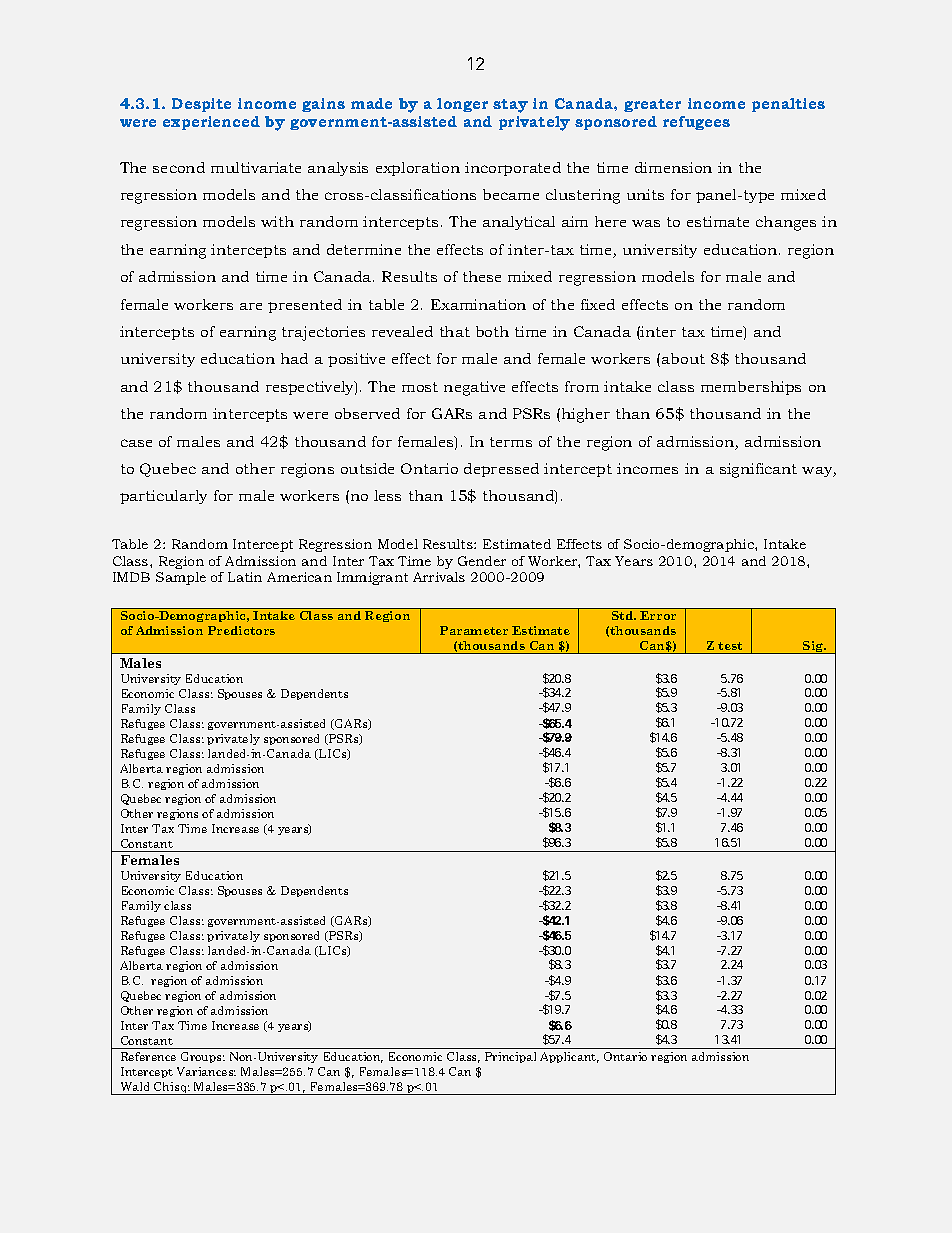  What do you see at coordinates (241, 630) in the document?
I see `Predictors` at bounding box center [241, 630].
